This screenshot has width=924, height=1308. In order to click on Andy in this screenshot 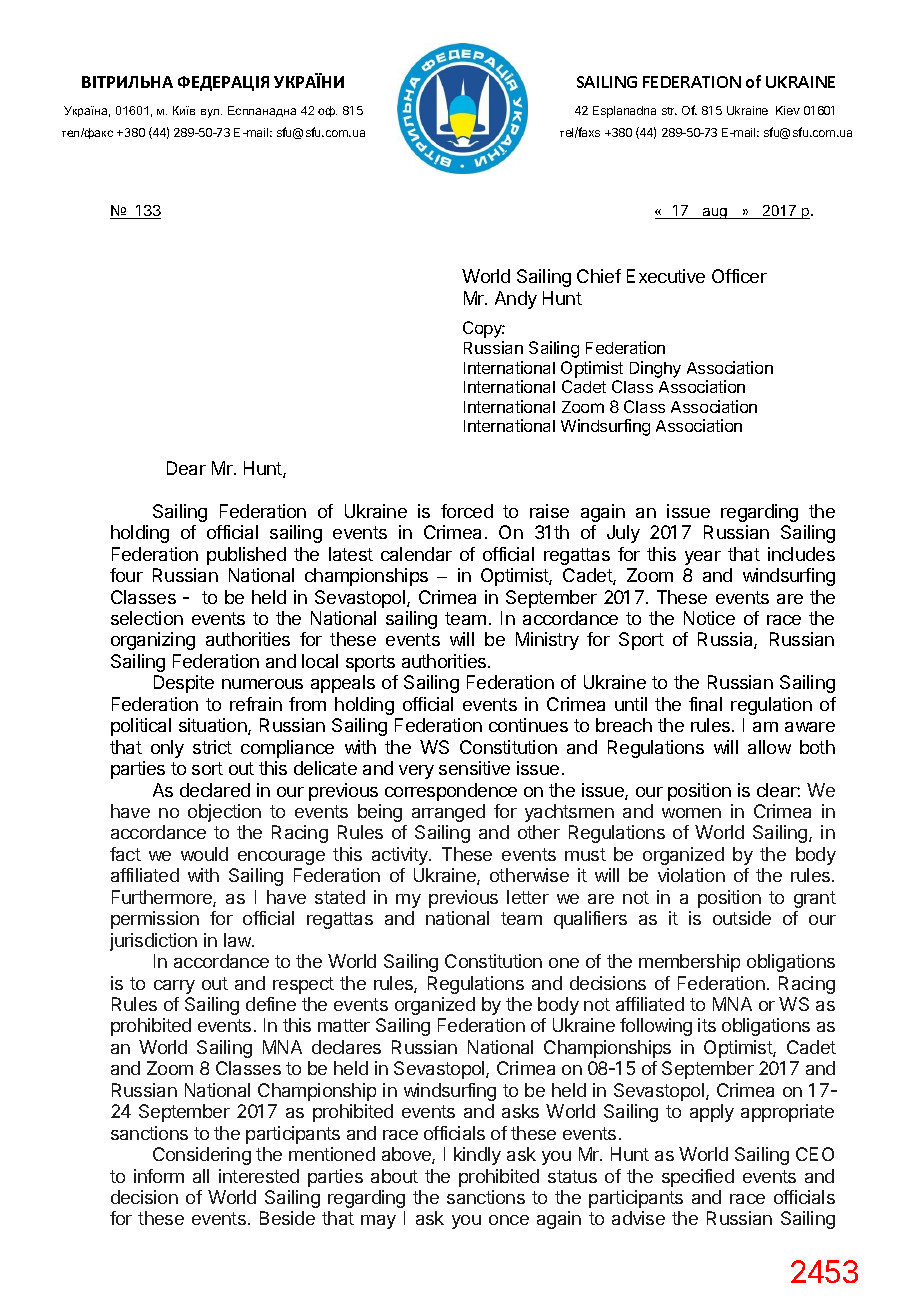, I will do `click(516, 300)`.
